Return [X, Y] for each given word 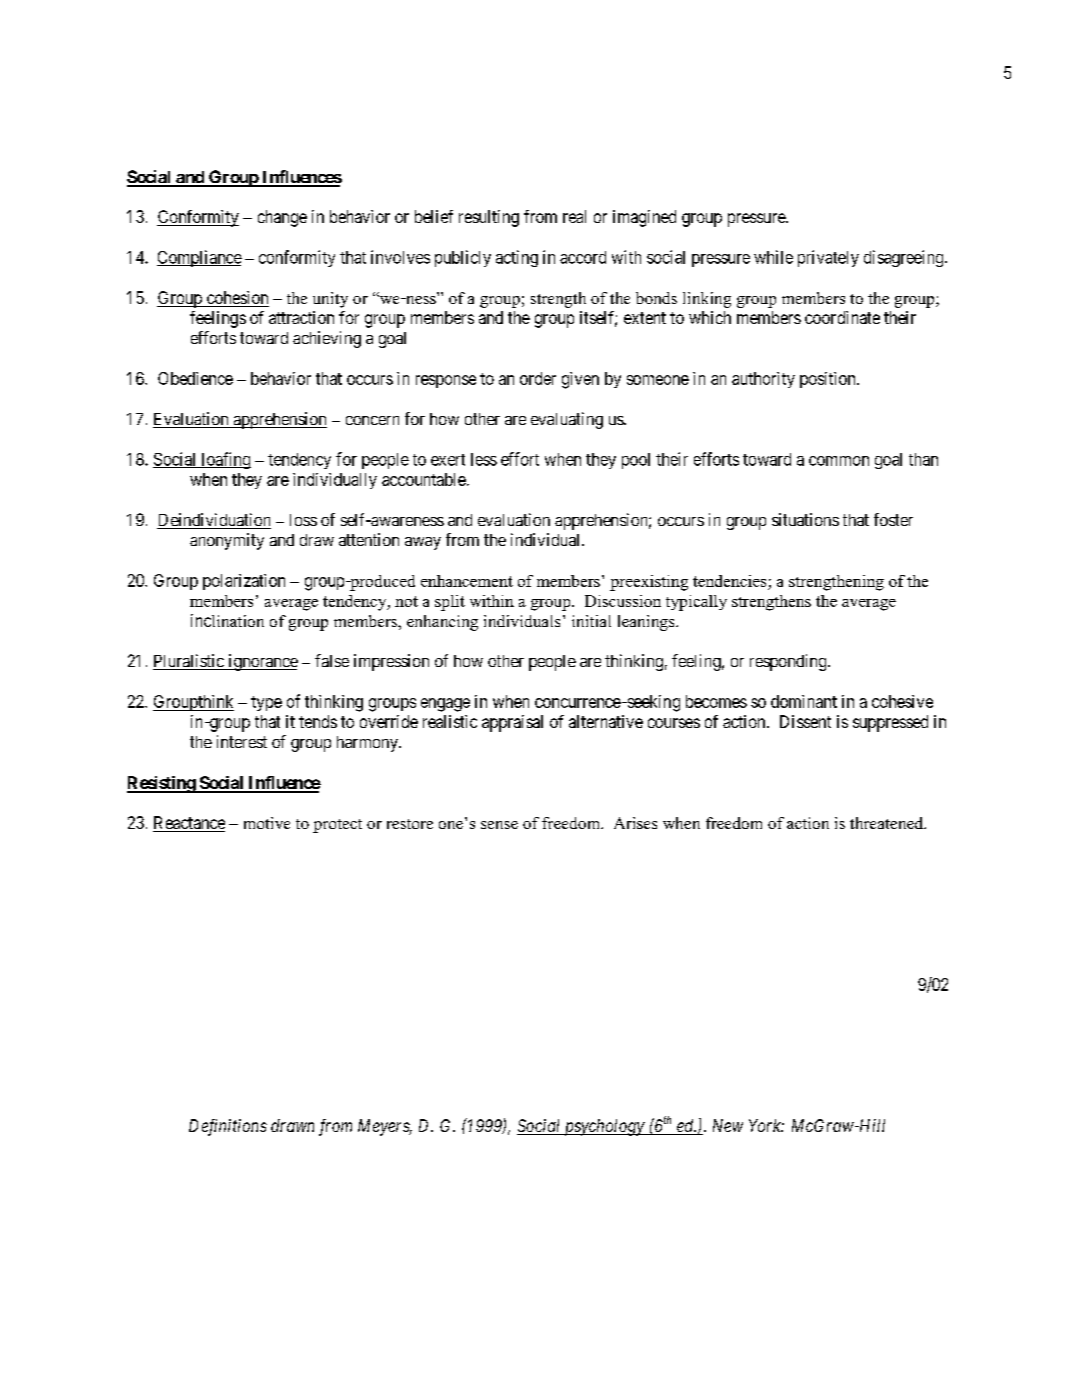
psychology [604, 1127]
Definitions [228, 1127]
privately [828, 258]
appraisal [512, 723]
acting [517, 258]
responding [789, 662]
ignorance [262, 662]
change [282, 218]
